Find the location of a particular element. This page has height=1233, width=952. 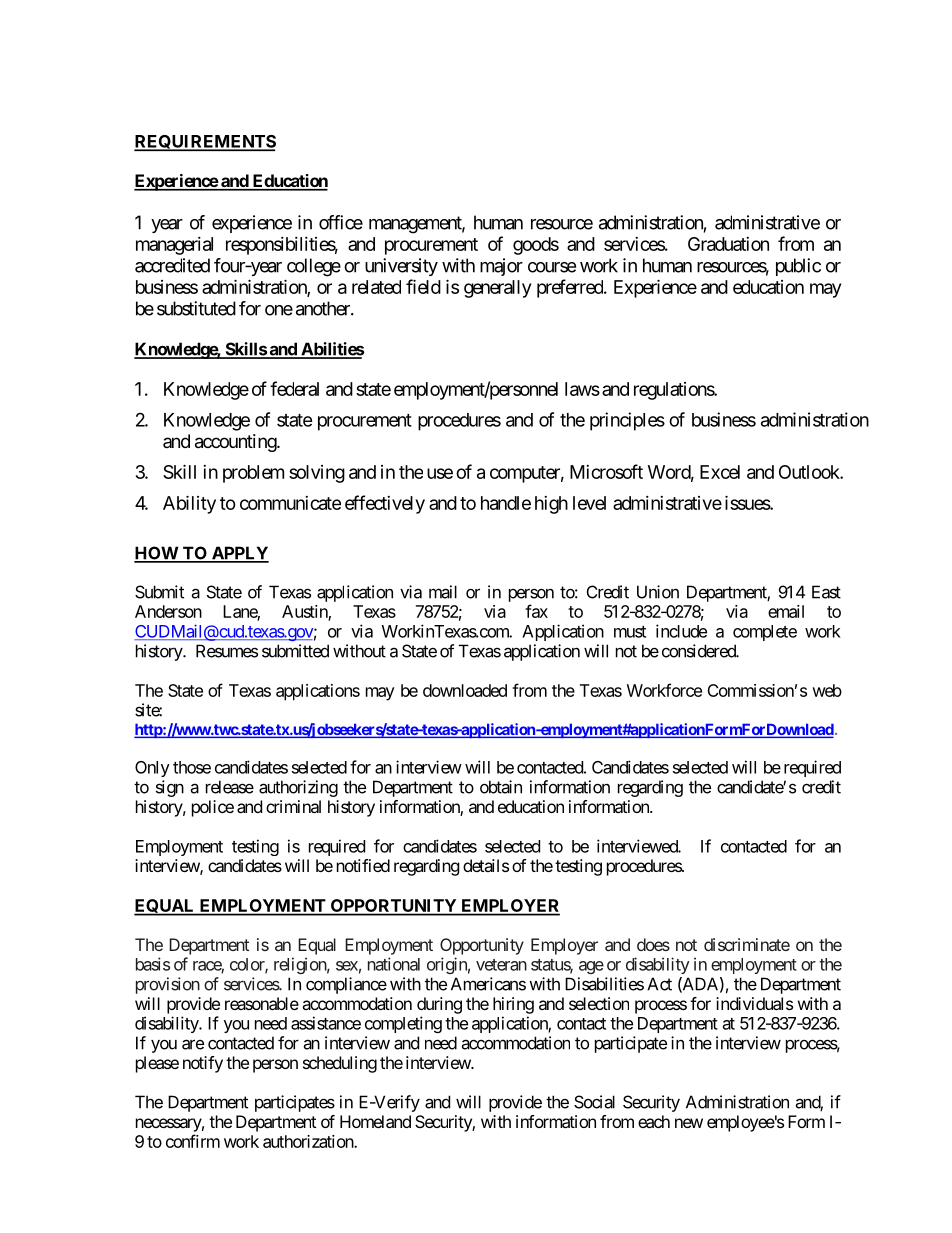

high is located at coordinates (551, 505).
